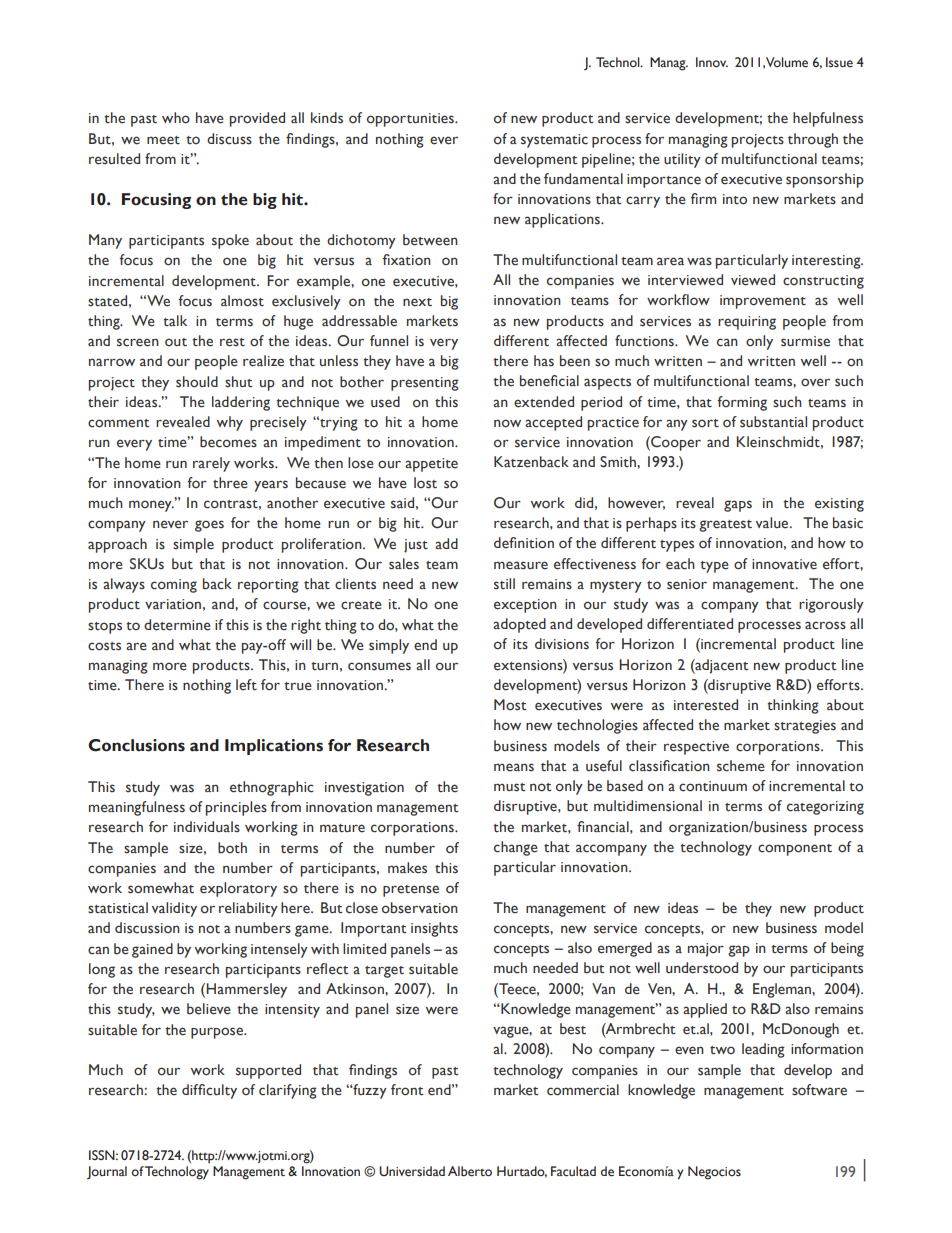 Image resolution: width=952 pixels, height=1233 pixels. I want to click on who, so click(176, 118).
